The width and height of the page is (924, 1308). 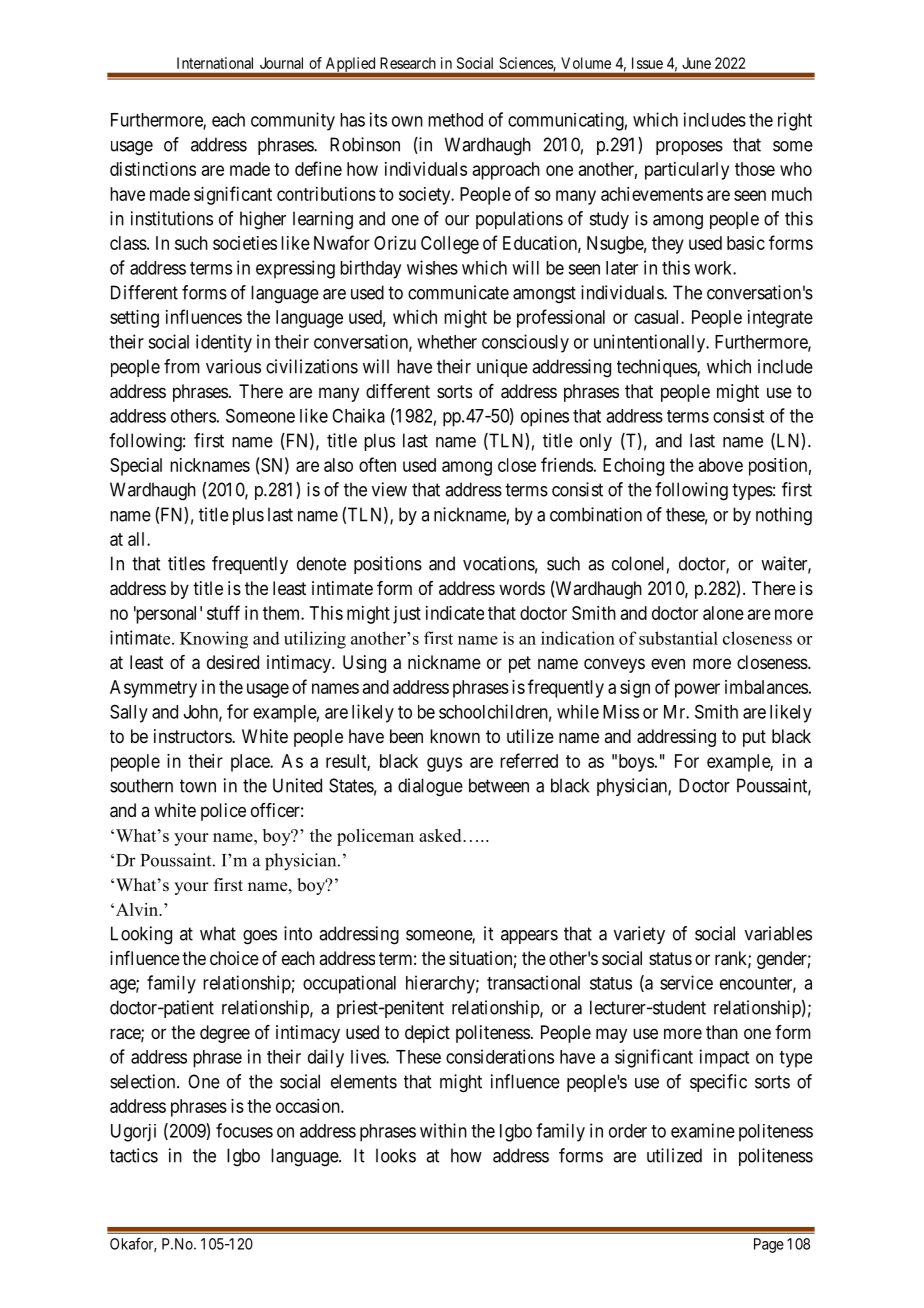 What do you see at coordinates (214, 640) in the page?
I see `Knowing` at bounding box center [214, 640].
